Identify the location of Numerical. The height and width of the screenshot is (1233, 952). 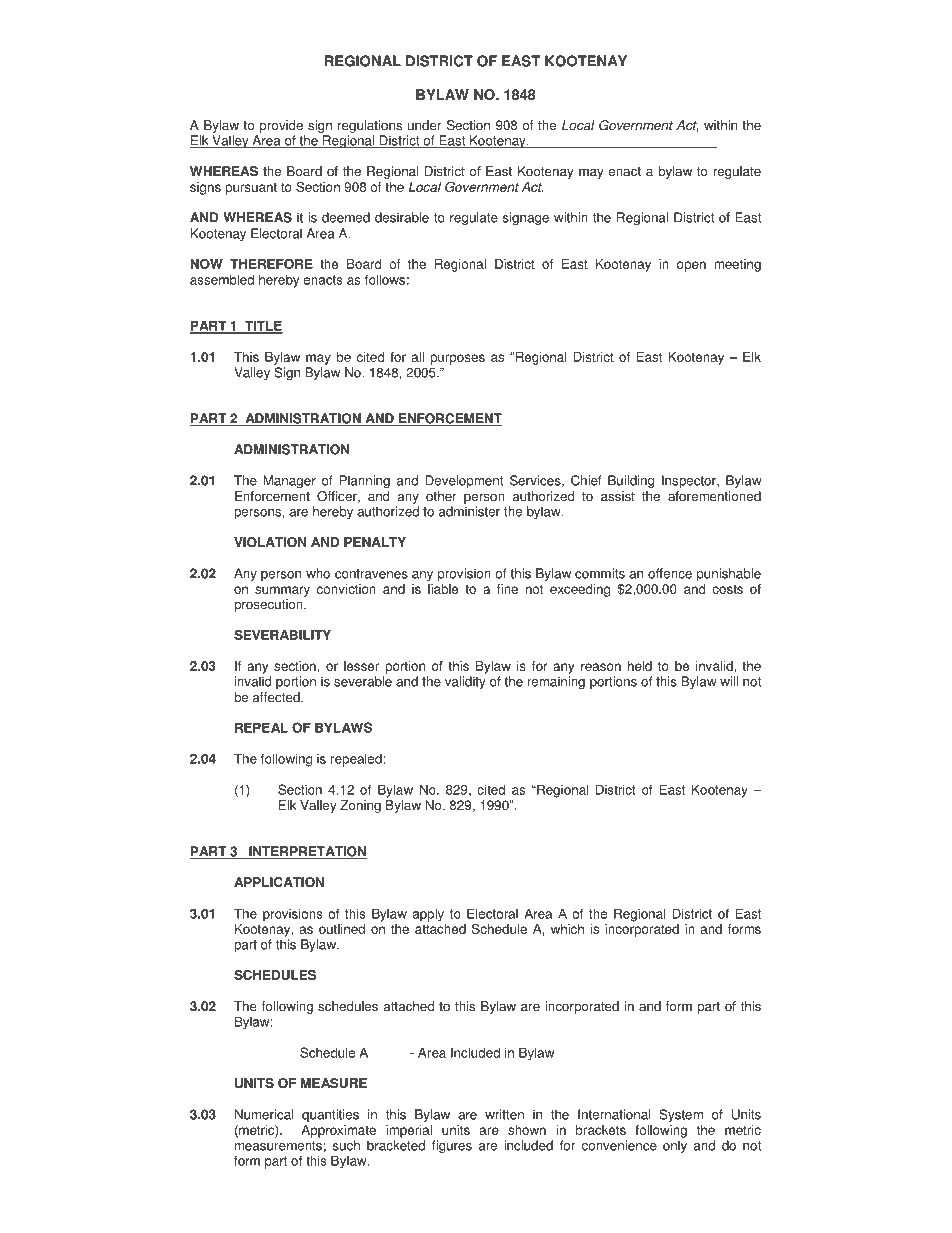
(264, 1114).
